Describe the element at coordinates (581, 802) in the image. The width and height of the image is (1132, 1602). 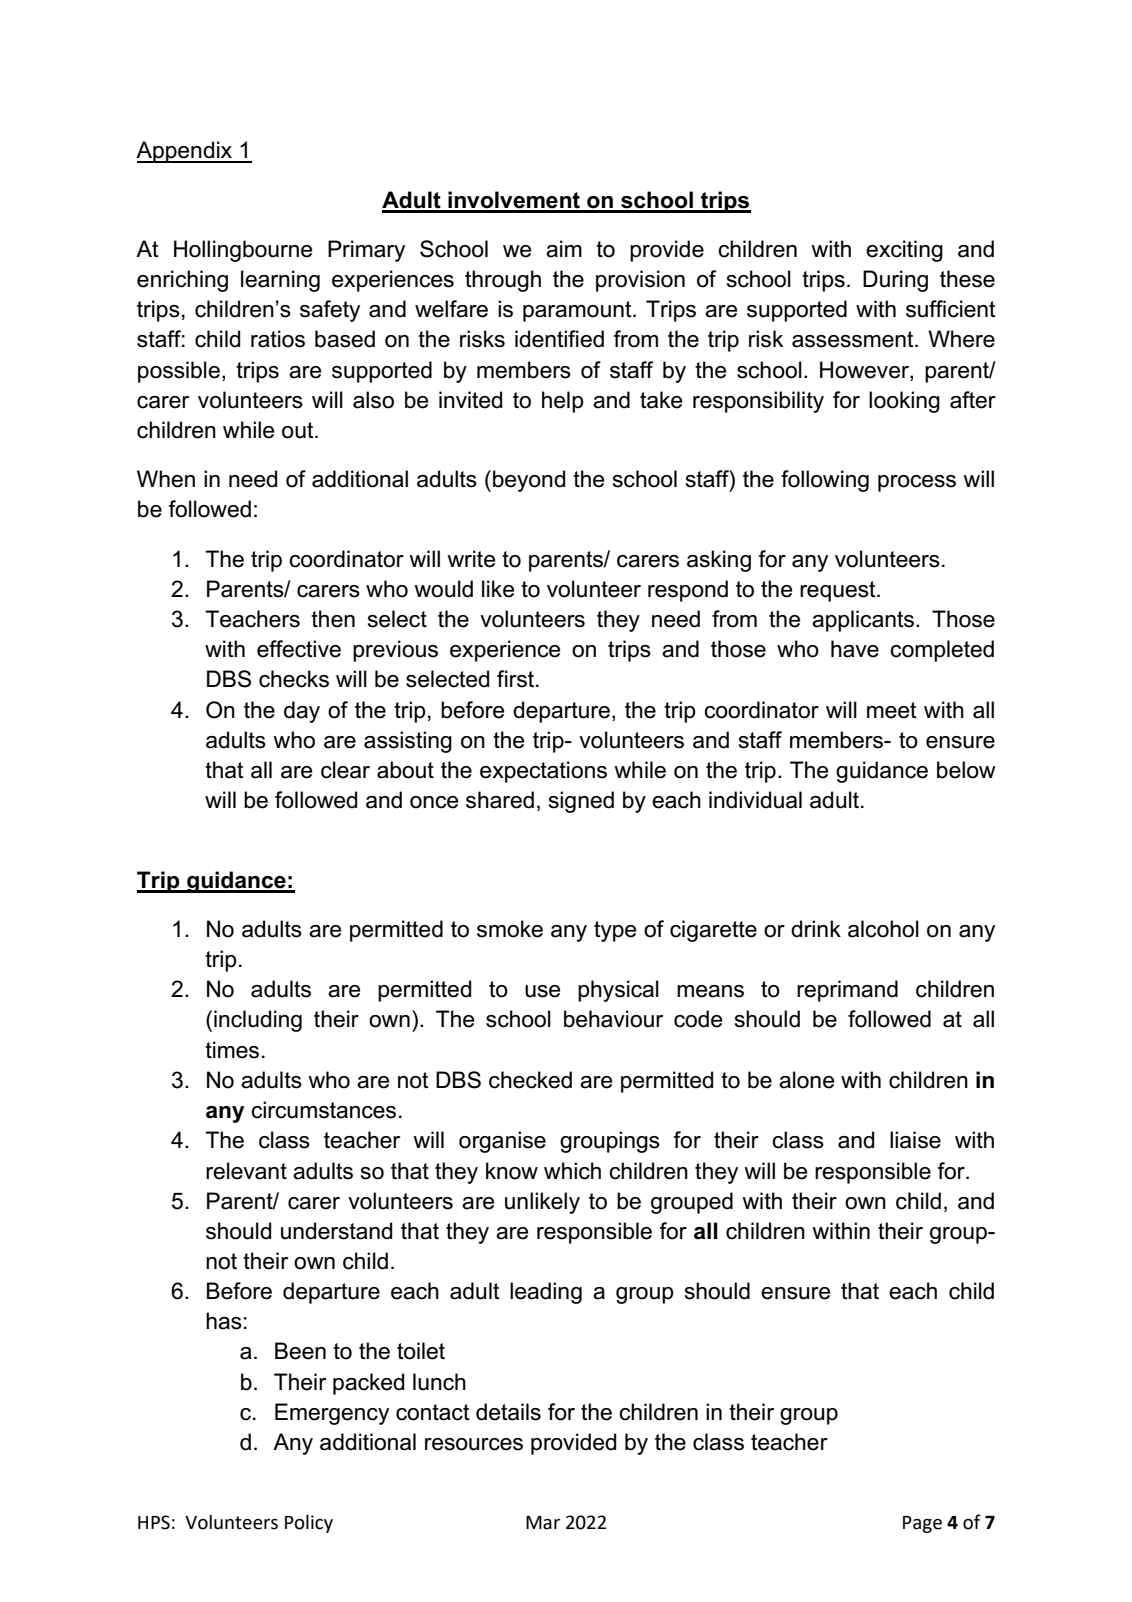
I see `signed` at that location.
